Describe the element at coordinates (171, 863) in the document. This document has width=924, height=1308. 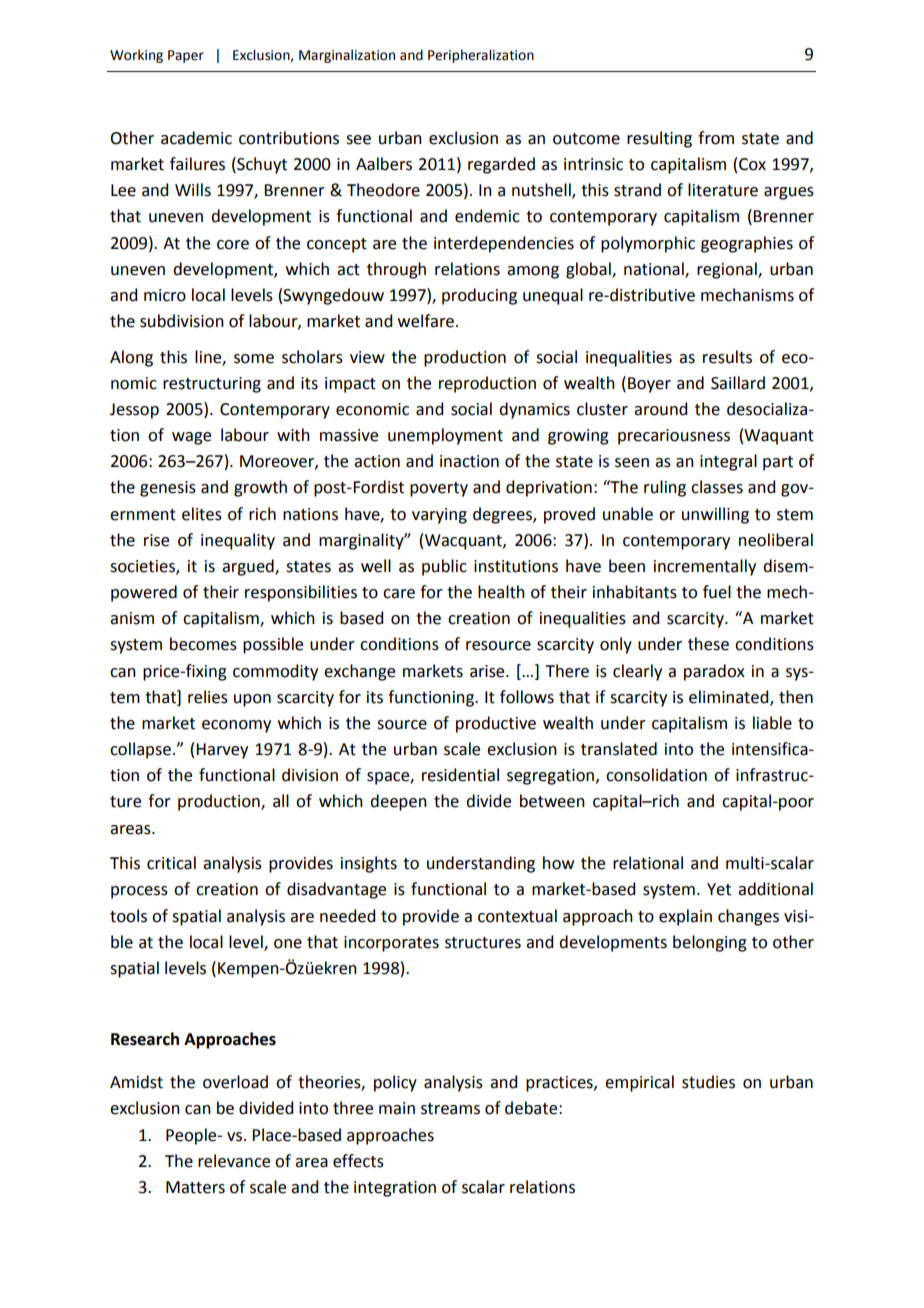
I see `critical` at that location.
